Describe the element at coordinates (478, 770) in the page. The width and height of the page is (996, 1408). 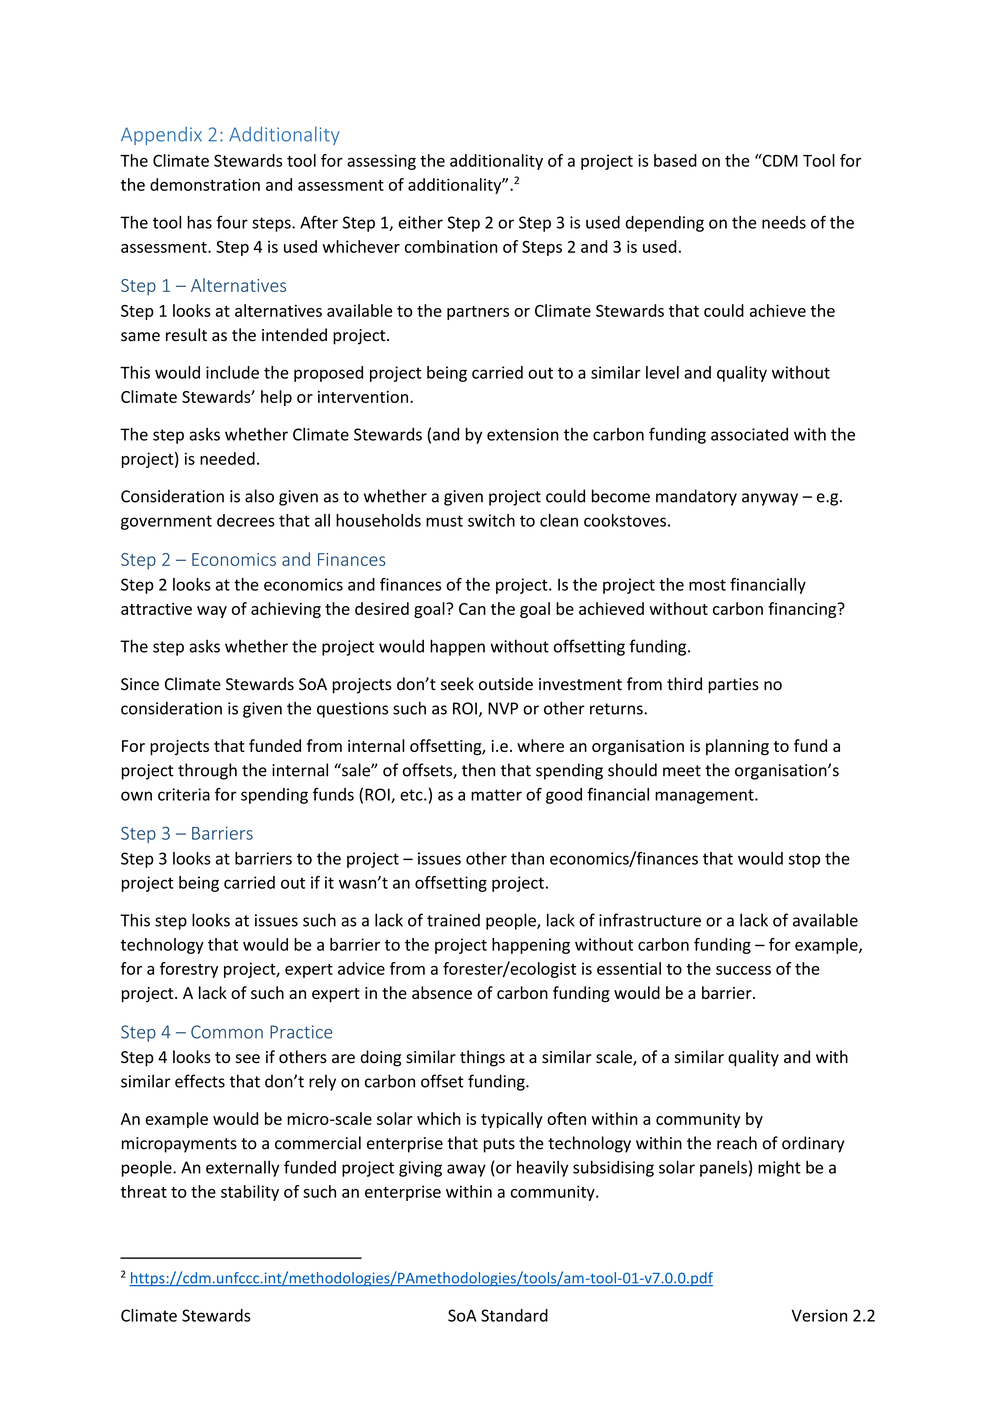
I see `then` at that location.
